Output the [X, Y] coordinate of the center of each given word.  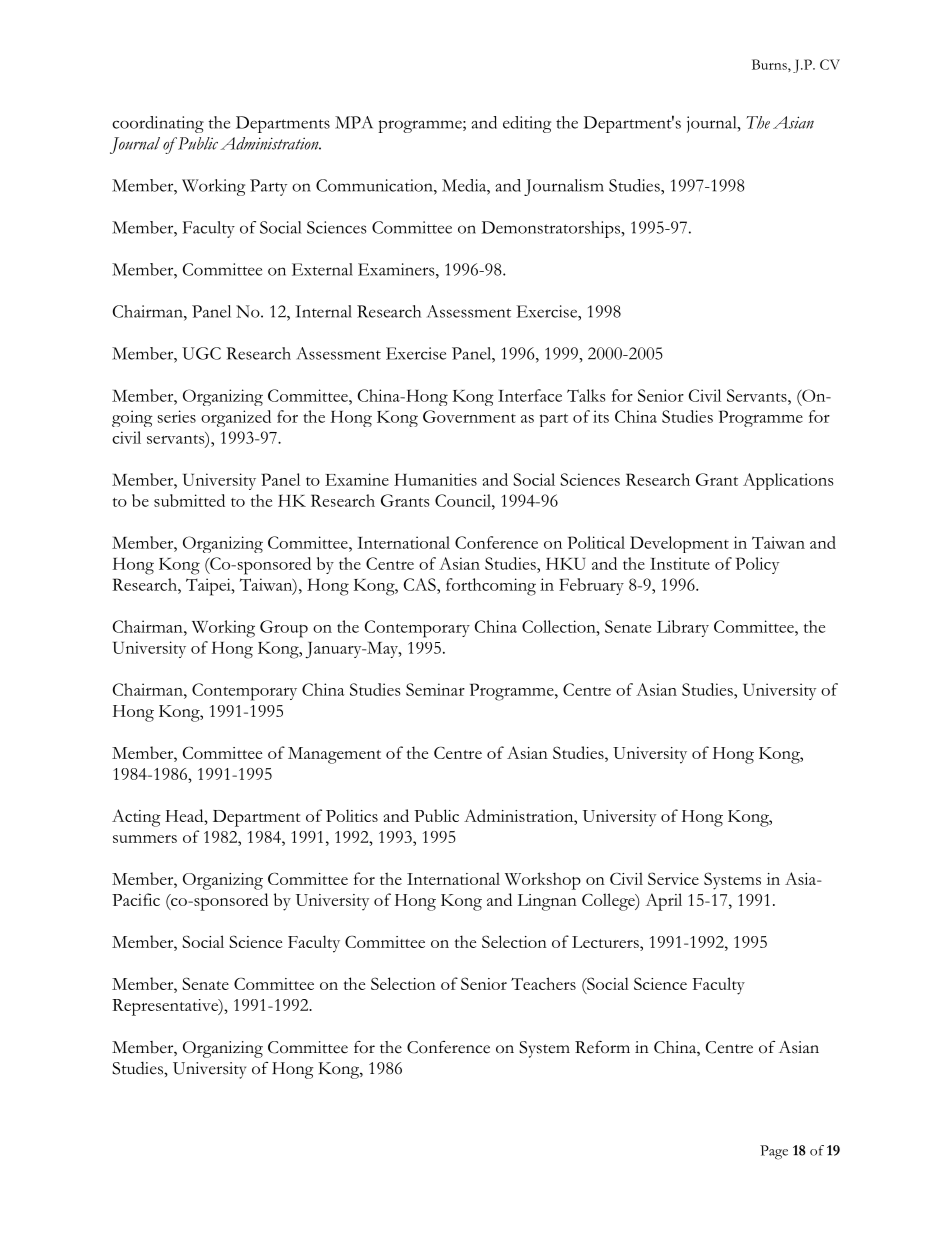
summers [145, 839]
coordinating [158, 124]
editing [527, 124]
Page [774, 1152]
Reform [602, 1047]
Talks [586, 395]
